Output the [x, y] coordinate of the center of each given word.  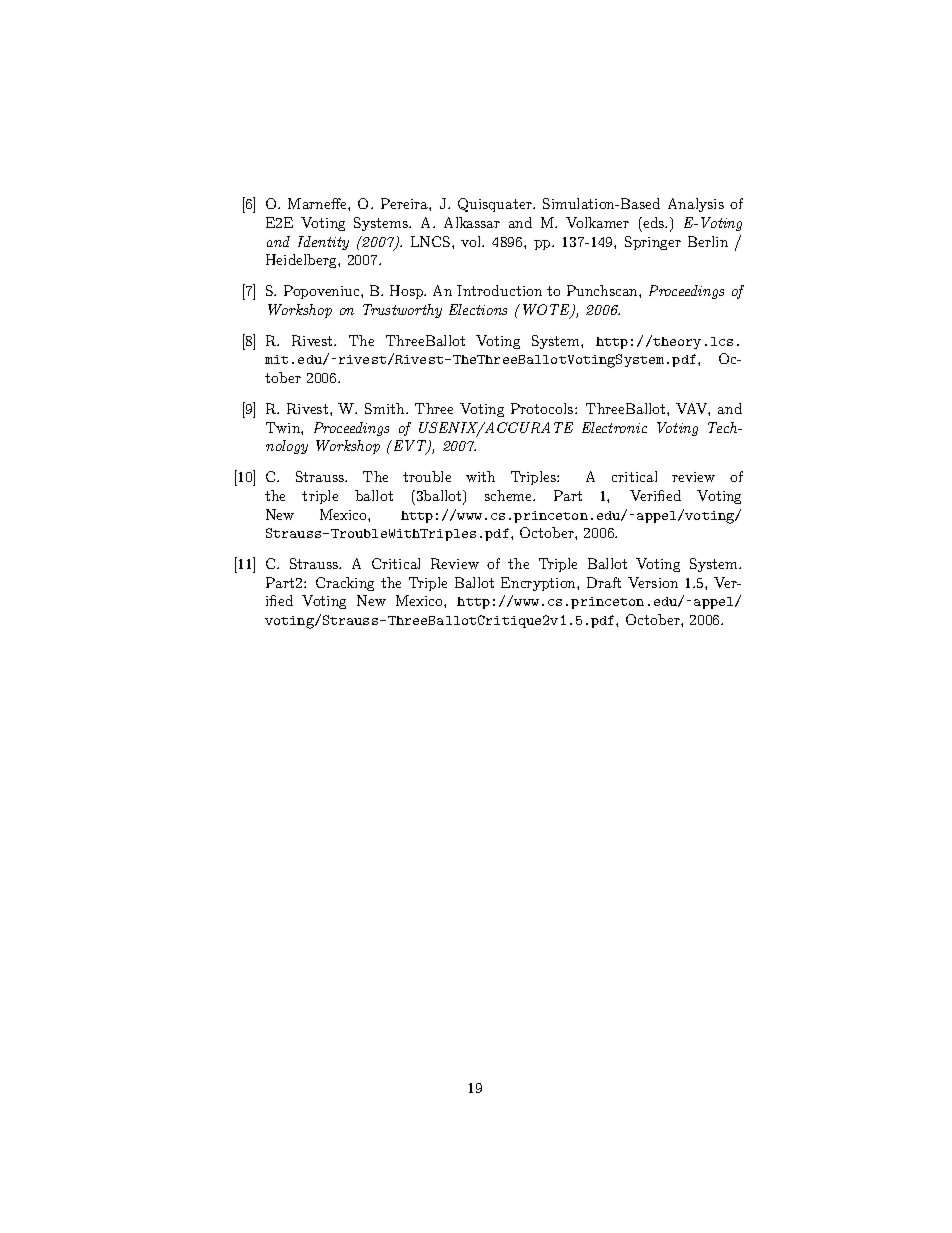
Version [653, 582]
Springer [653, 243]
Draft [604, 582]
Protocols [543, 408]
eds [654, 222]
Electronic [614, 427]
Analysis [696, 205]
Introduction [499, 290]
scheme [510, 495]
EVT [410, 447]
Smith [386, 408]
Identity [323, 243]
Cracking [345, 584]
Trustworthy [402, 311]
